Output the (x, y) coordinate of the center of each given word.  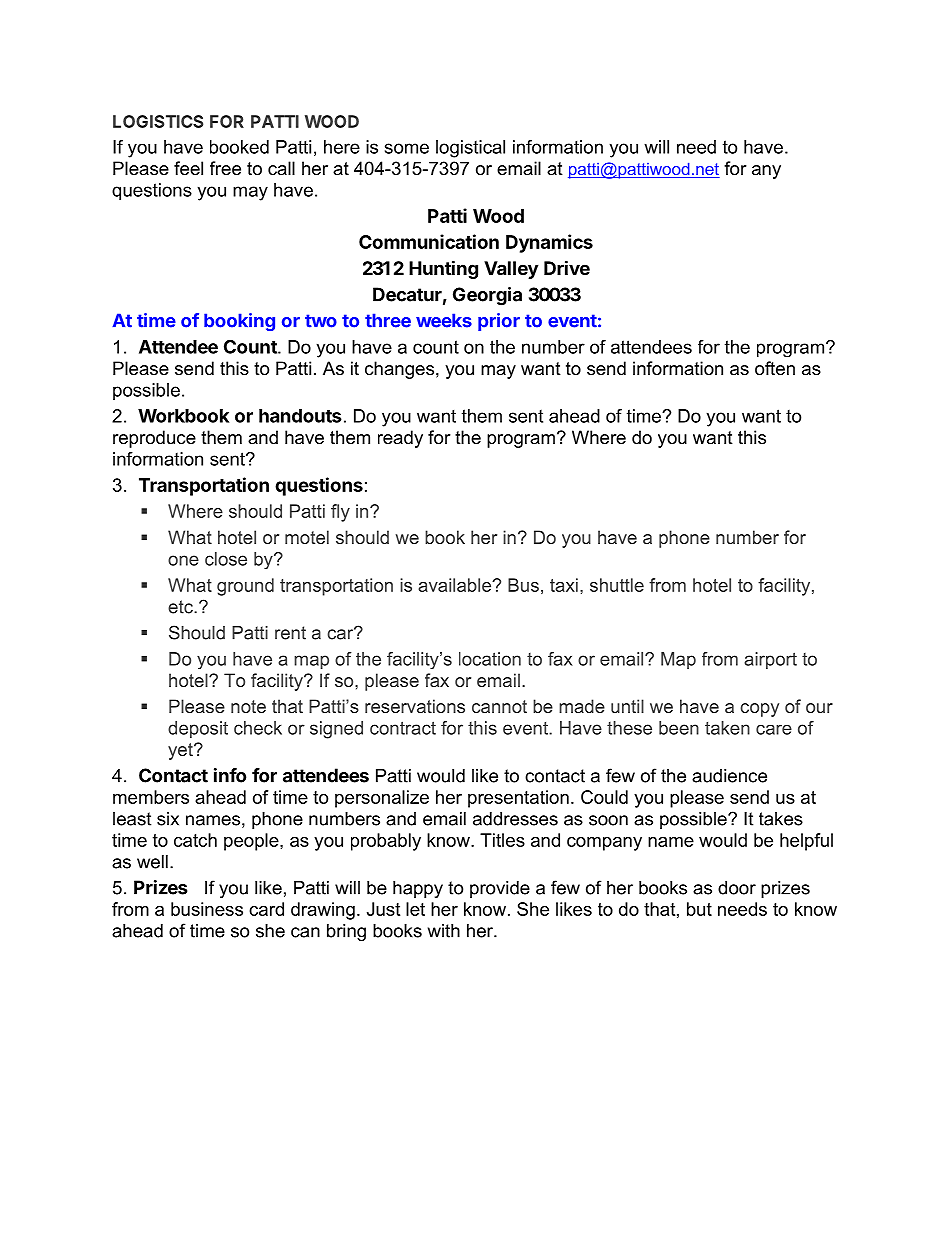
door (737, 888)
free (225, 168)
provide (500, 889)
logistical (470, 149)
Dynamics (549, 243)
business (207, 909)
